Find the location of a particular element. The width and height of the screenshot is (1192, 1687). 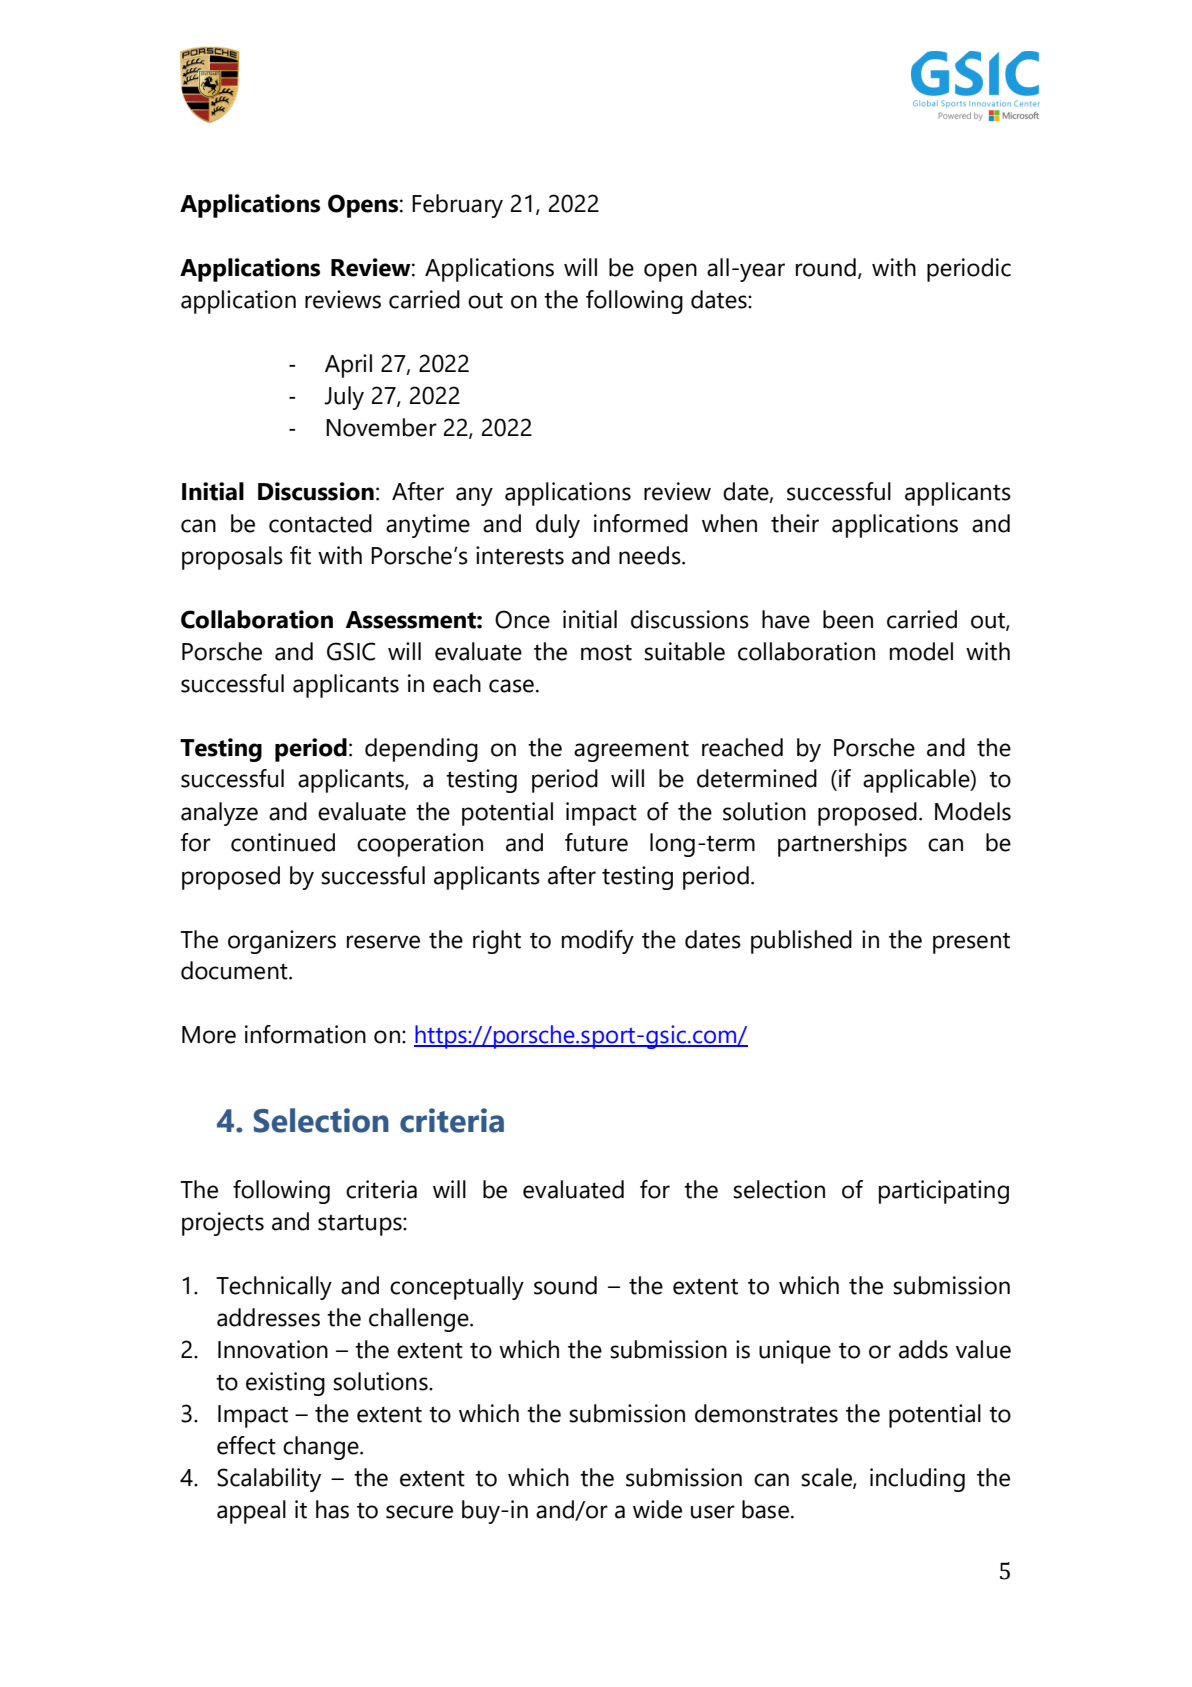

information is located at coordinates (305, 1034).
